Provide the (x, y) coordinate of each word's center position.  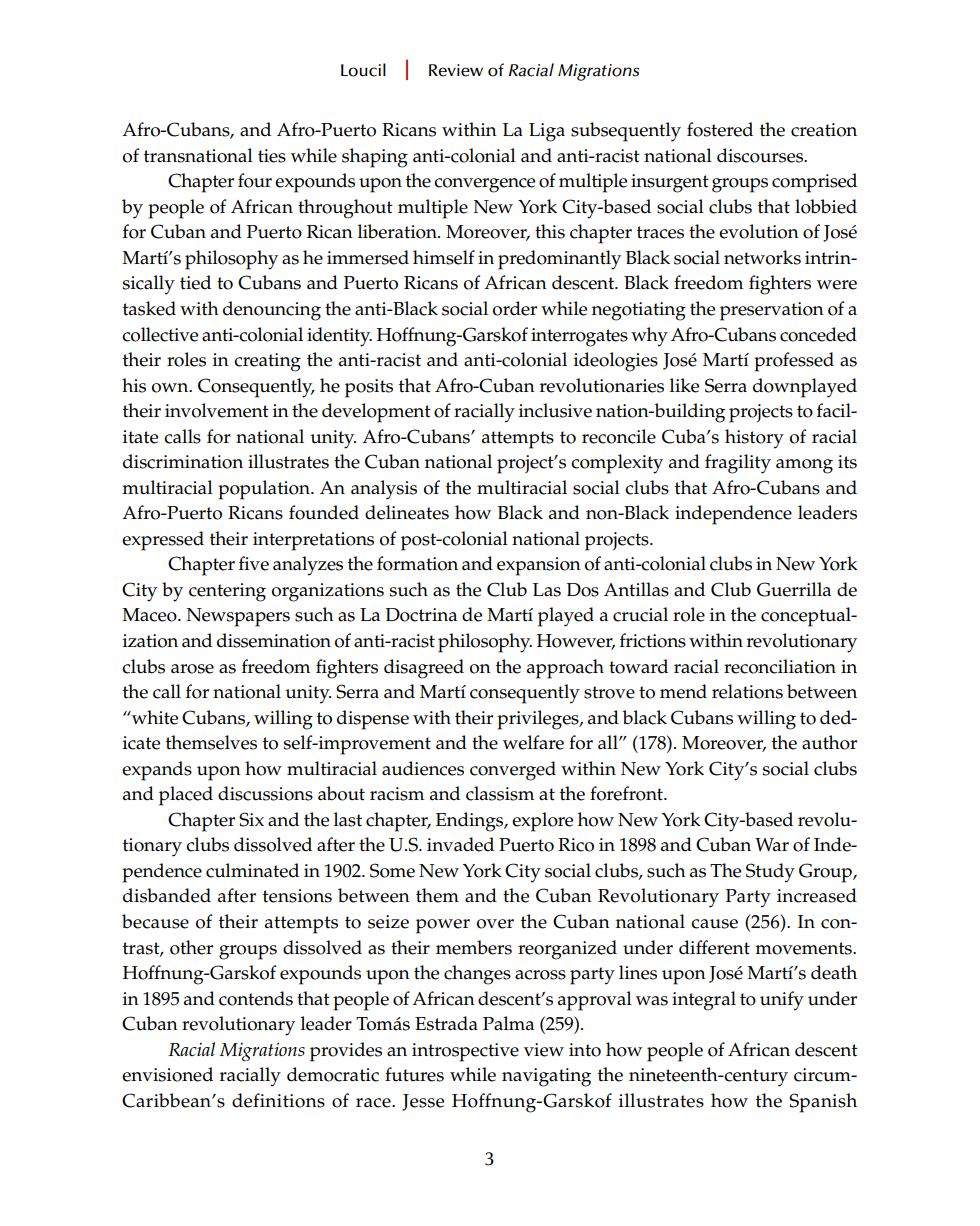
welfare (533, 742)
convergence (484, 185)
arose (192, 669)
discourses (761, 155)
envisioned (167, 1074)
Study (770, 873)
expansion (539, 566)
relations (747, 691)
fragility (738, 464)
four (255, 180)
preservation (772, 311)
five (254, 563)
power (443, 926)
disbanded (167, 895)
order (515, 308)
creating (267, 362)
